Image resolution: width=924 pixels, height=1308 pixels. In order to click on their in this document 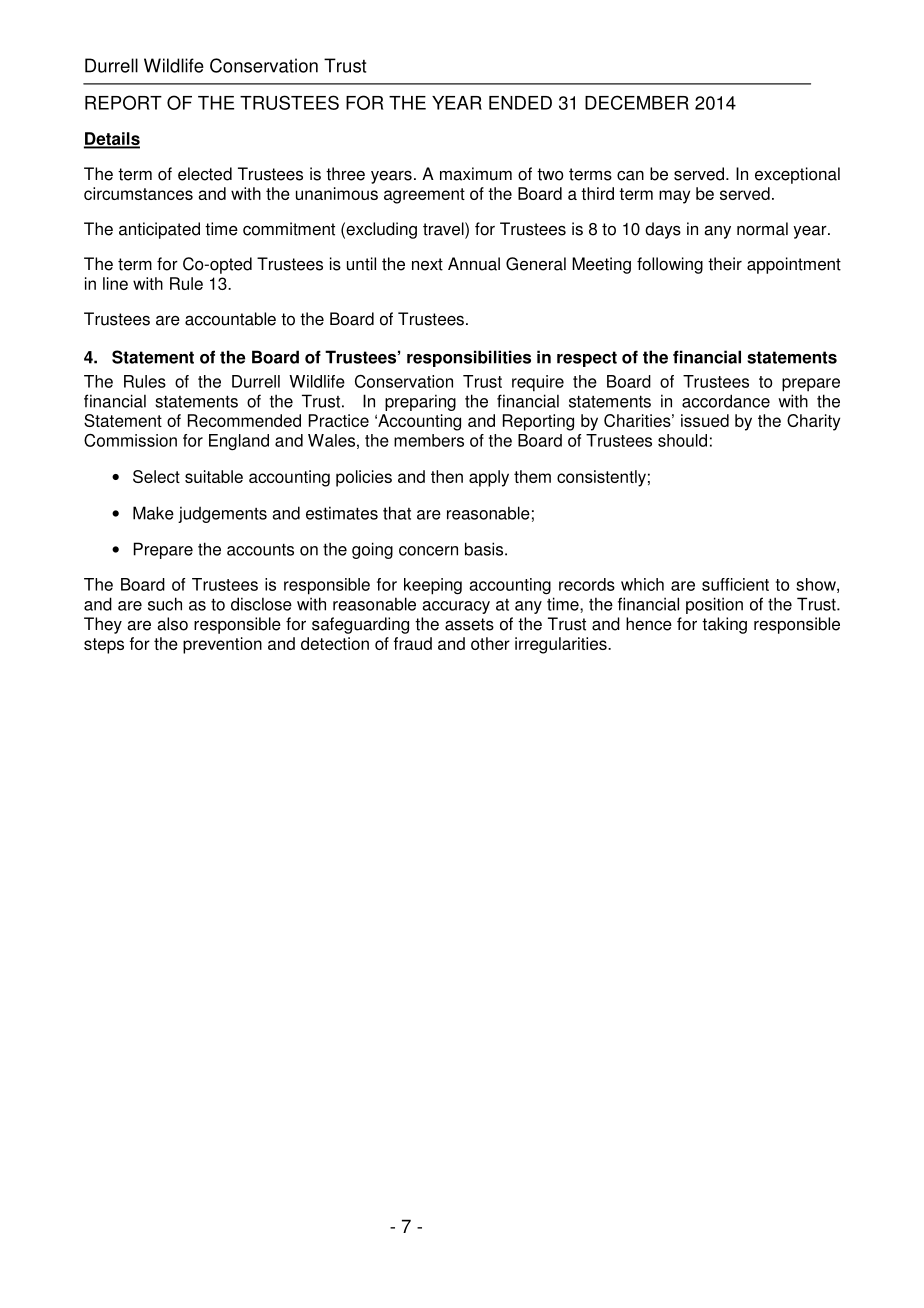, I will do `click(725, 264)`.
